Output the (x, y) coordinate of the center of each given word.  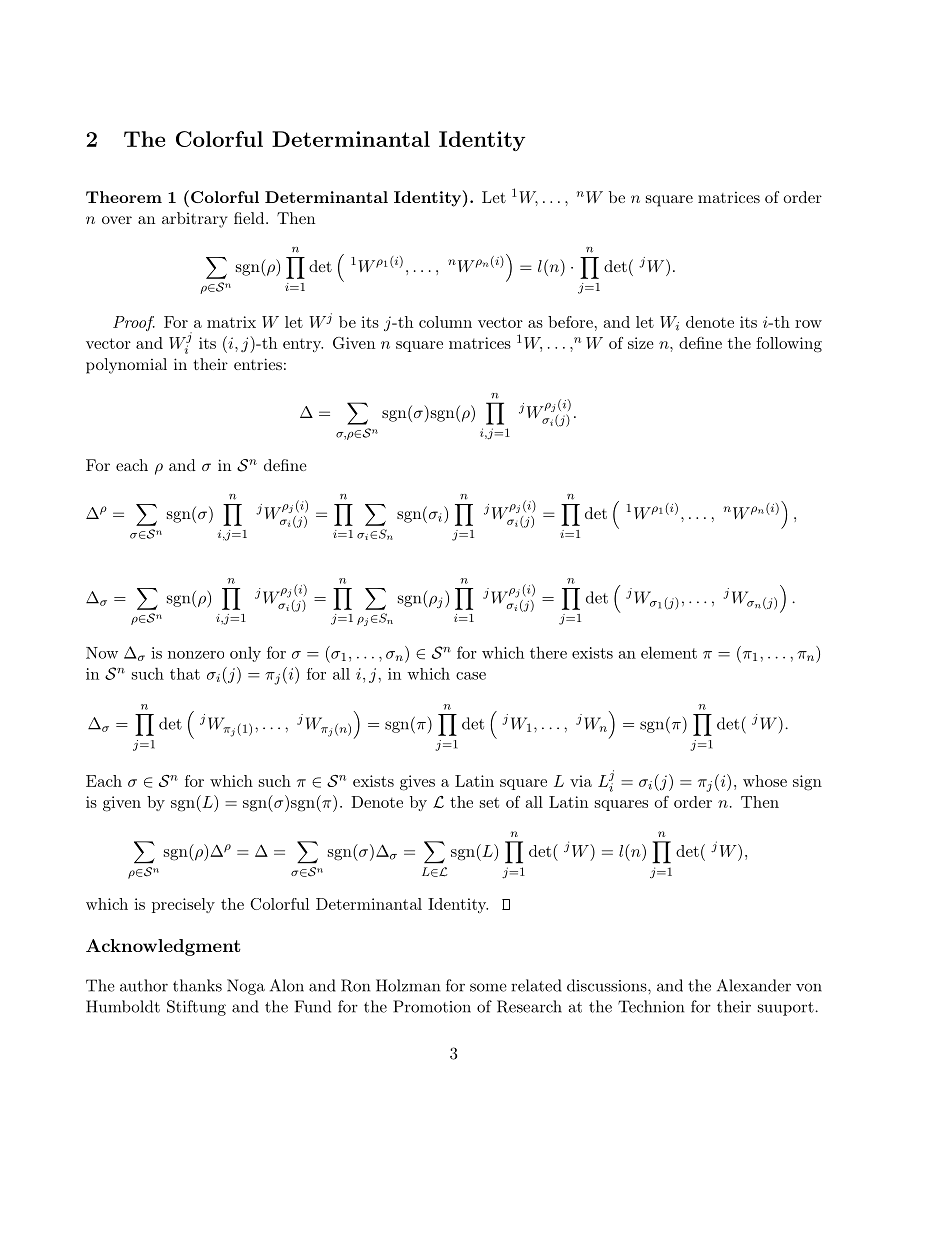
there (548, 652)
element (669, 652)
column (445, 322)
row (808, 324)
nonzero (196, 655)
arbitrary (194, 220)
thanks (197, 985)
